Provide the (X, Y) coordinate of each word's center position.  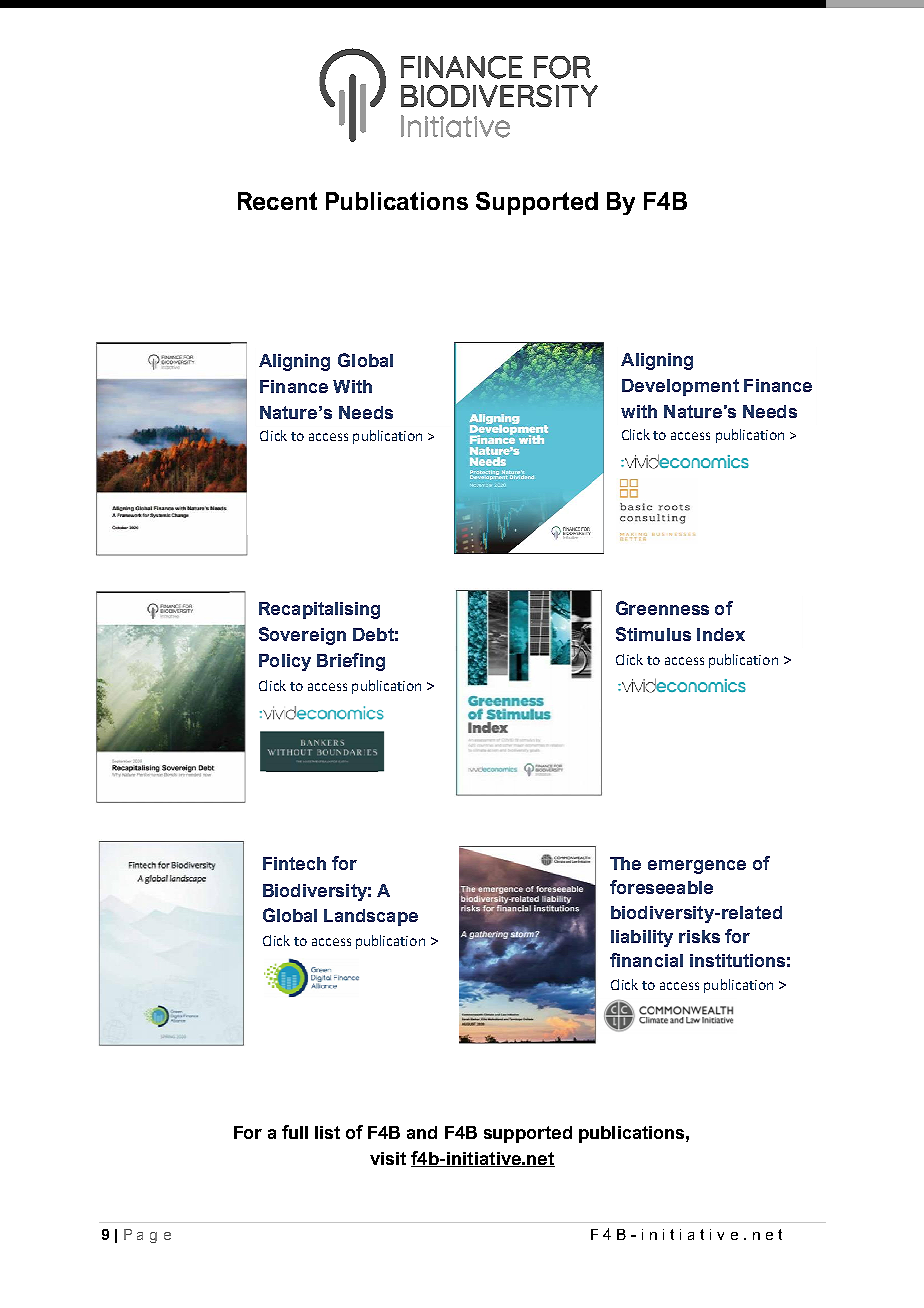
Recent (277, 201)
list (327, 1132)
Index (721, 634)
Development (680, 387)
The (625, 863)
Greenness (662, 608)
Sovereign (302, 636)
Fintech (294, 863)
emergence (697, 867)
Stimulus (653, 634)
